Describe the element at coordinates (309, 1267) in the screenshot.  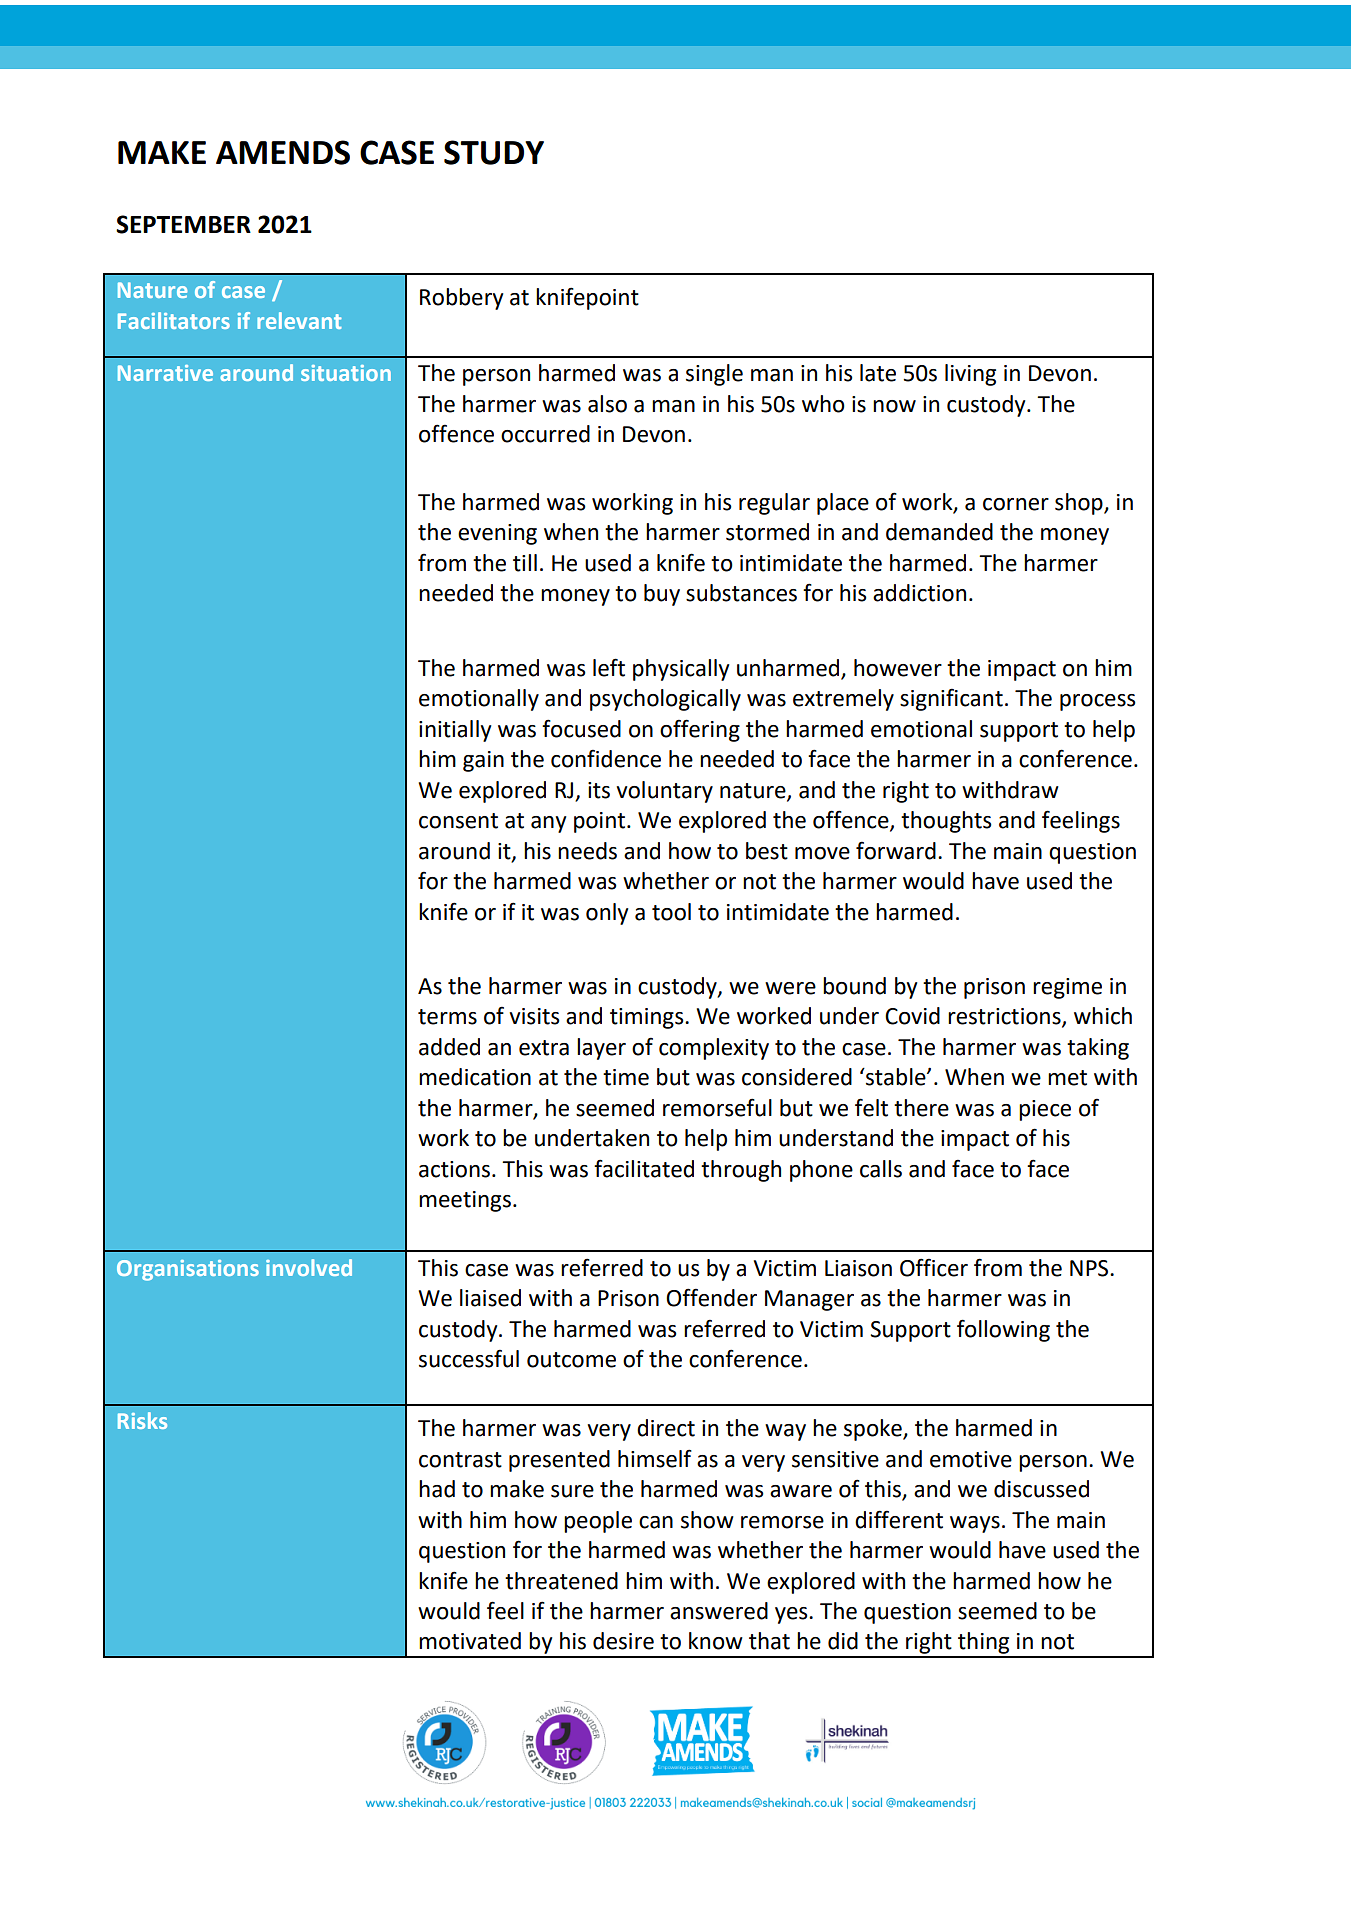
I see `involved` at that location.
